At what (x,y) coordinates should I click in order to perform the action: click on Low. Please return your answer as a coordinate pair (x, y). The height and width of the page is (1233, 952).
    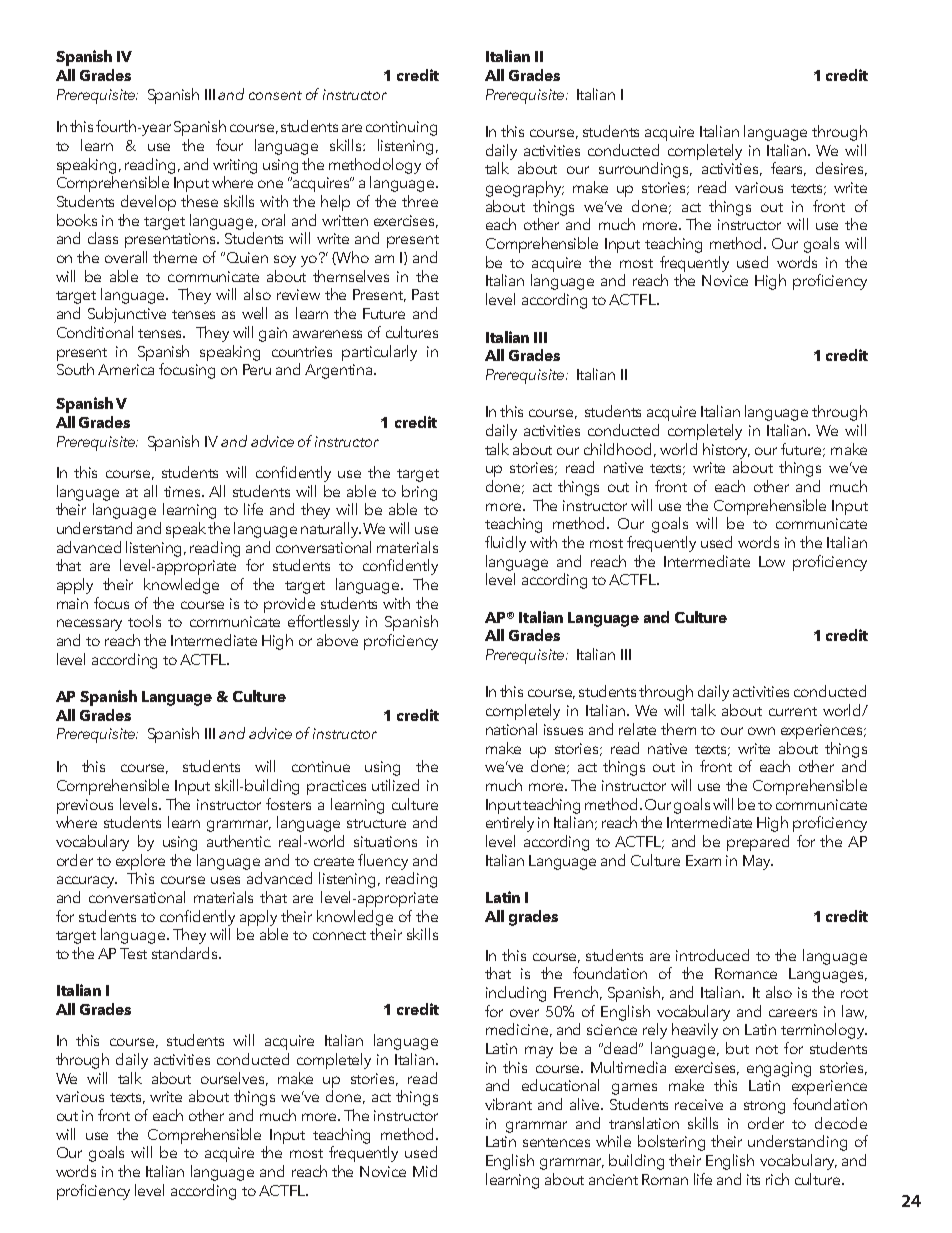
    Looking at the image, I should click on (772, 561).
